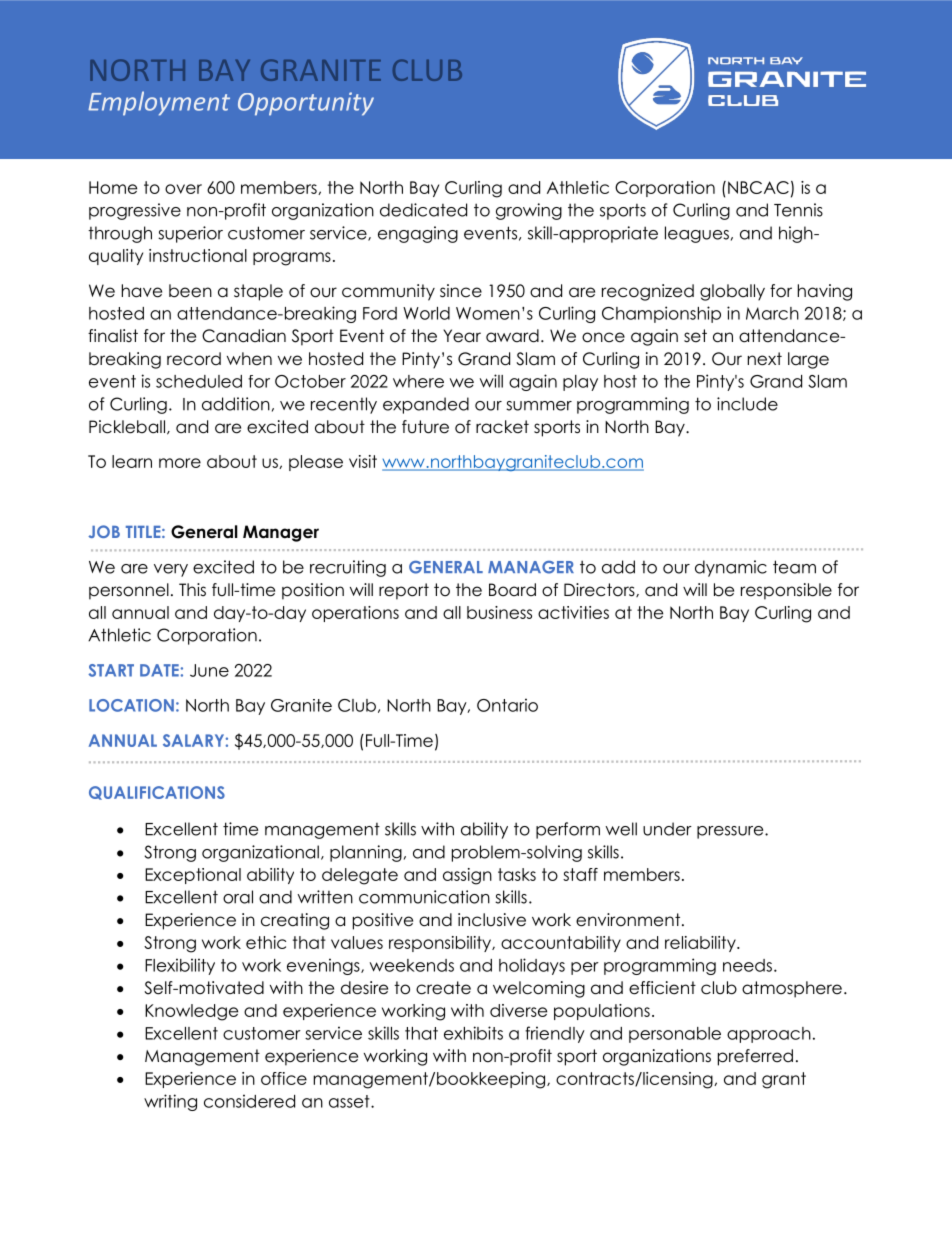 The image size is (952, 1233). What do you see at coordinates (467, 876) in the screenshot?
I see `assign` at bounding box center [467, 876].
